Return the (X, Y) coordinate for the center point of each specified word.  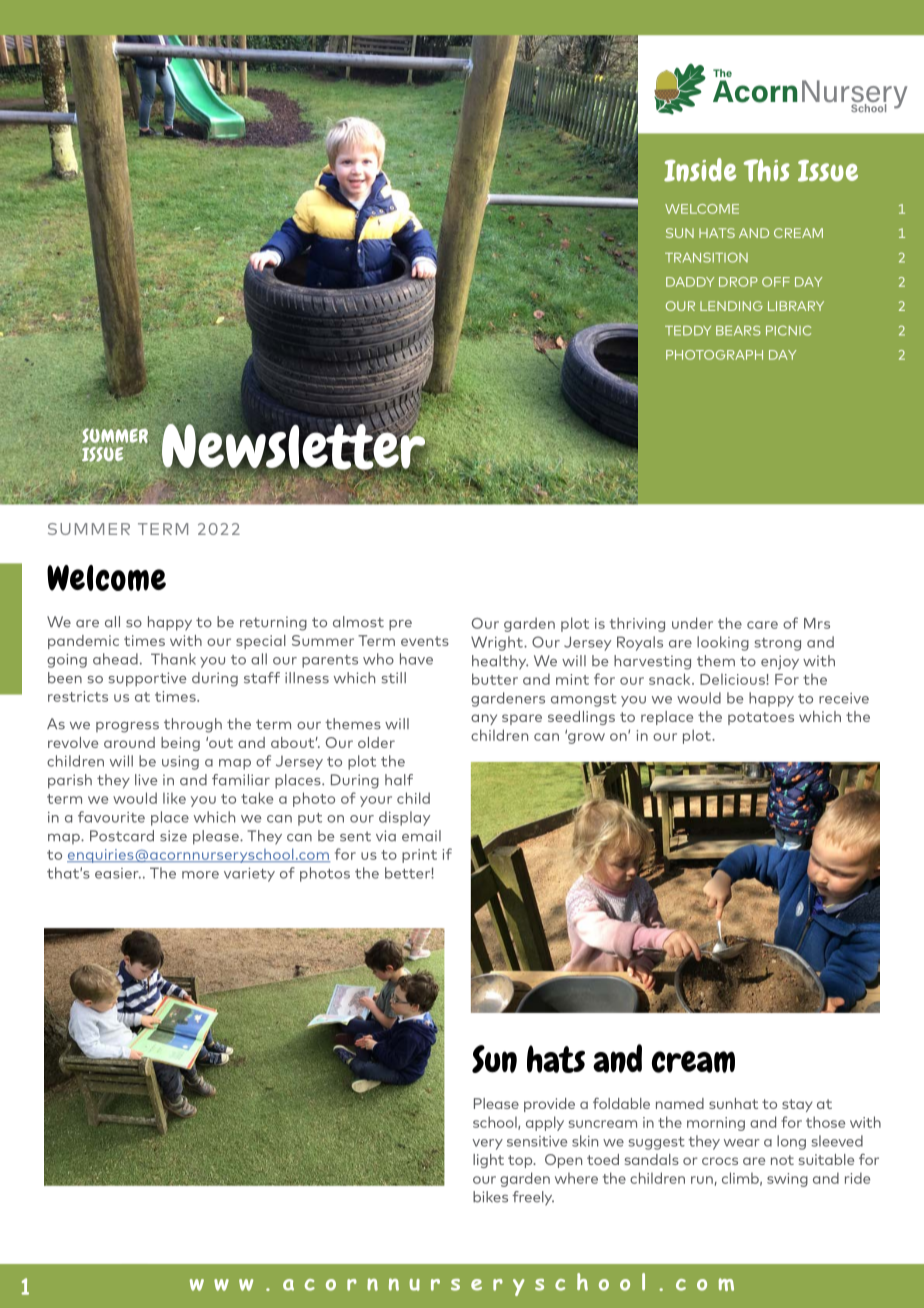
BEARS (738, 331)
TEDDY (688, 331)
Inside (700, 170)
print (419, 856)
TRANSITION (706, 258)
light (488, 1161)
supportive (148, 679)
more (200, 875)
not (782, 1160)
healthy (500, 662)
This (766, 170)
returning (273, 623)
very (487, 1144)
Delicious (733, 679)
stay (797, 1105)
